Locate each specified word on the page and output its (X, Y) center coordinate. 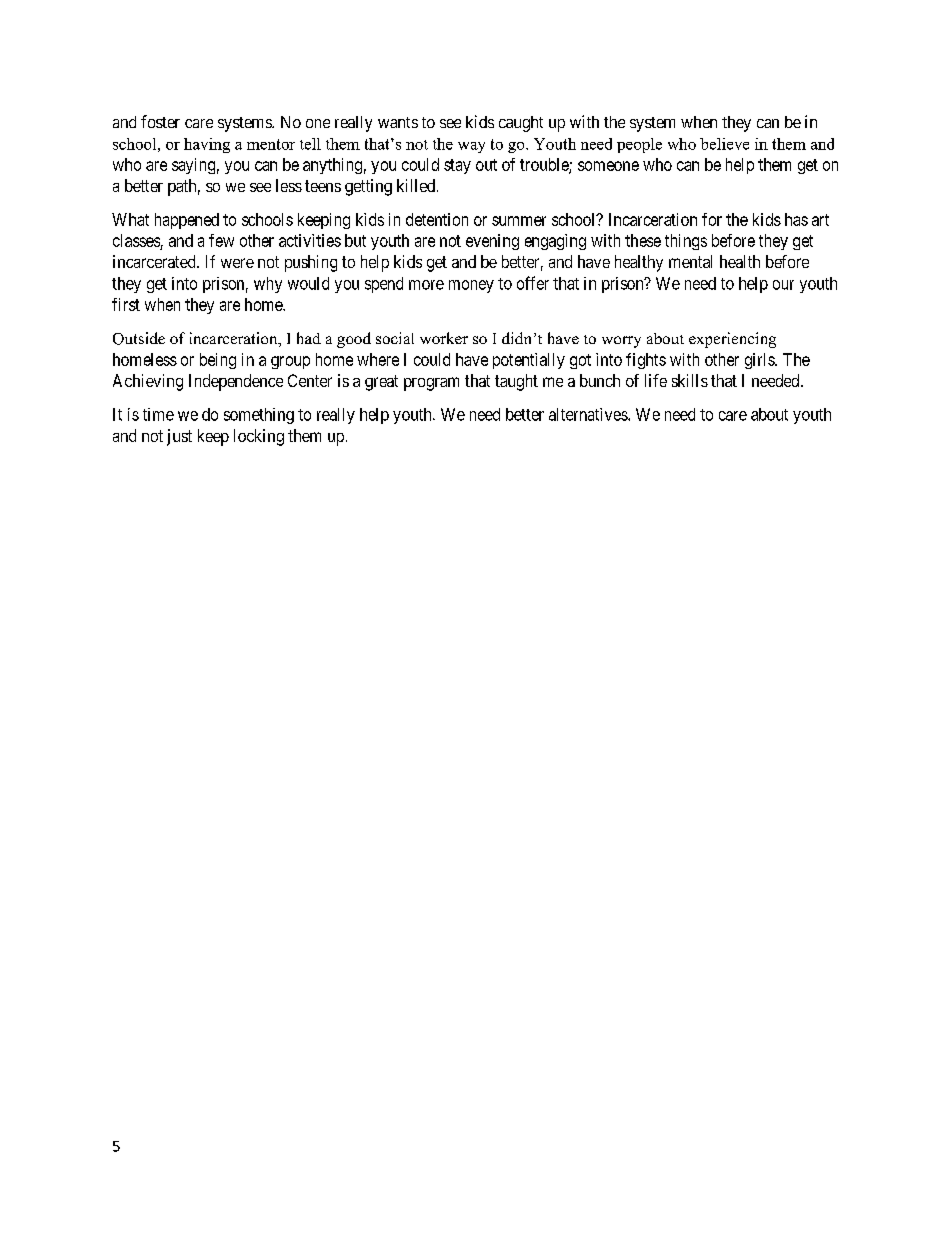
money (471, 286)
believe (724, 144)
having (207, 145)
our (783, 285)
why (268, 285)
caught (521, 124)
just (179, 437)
